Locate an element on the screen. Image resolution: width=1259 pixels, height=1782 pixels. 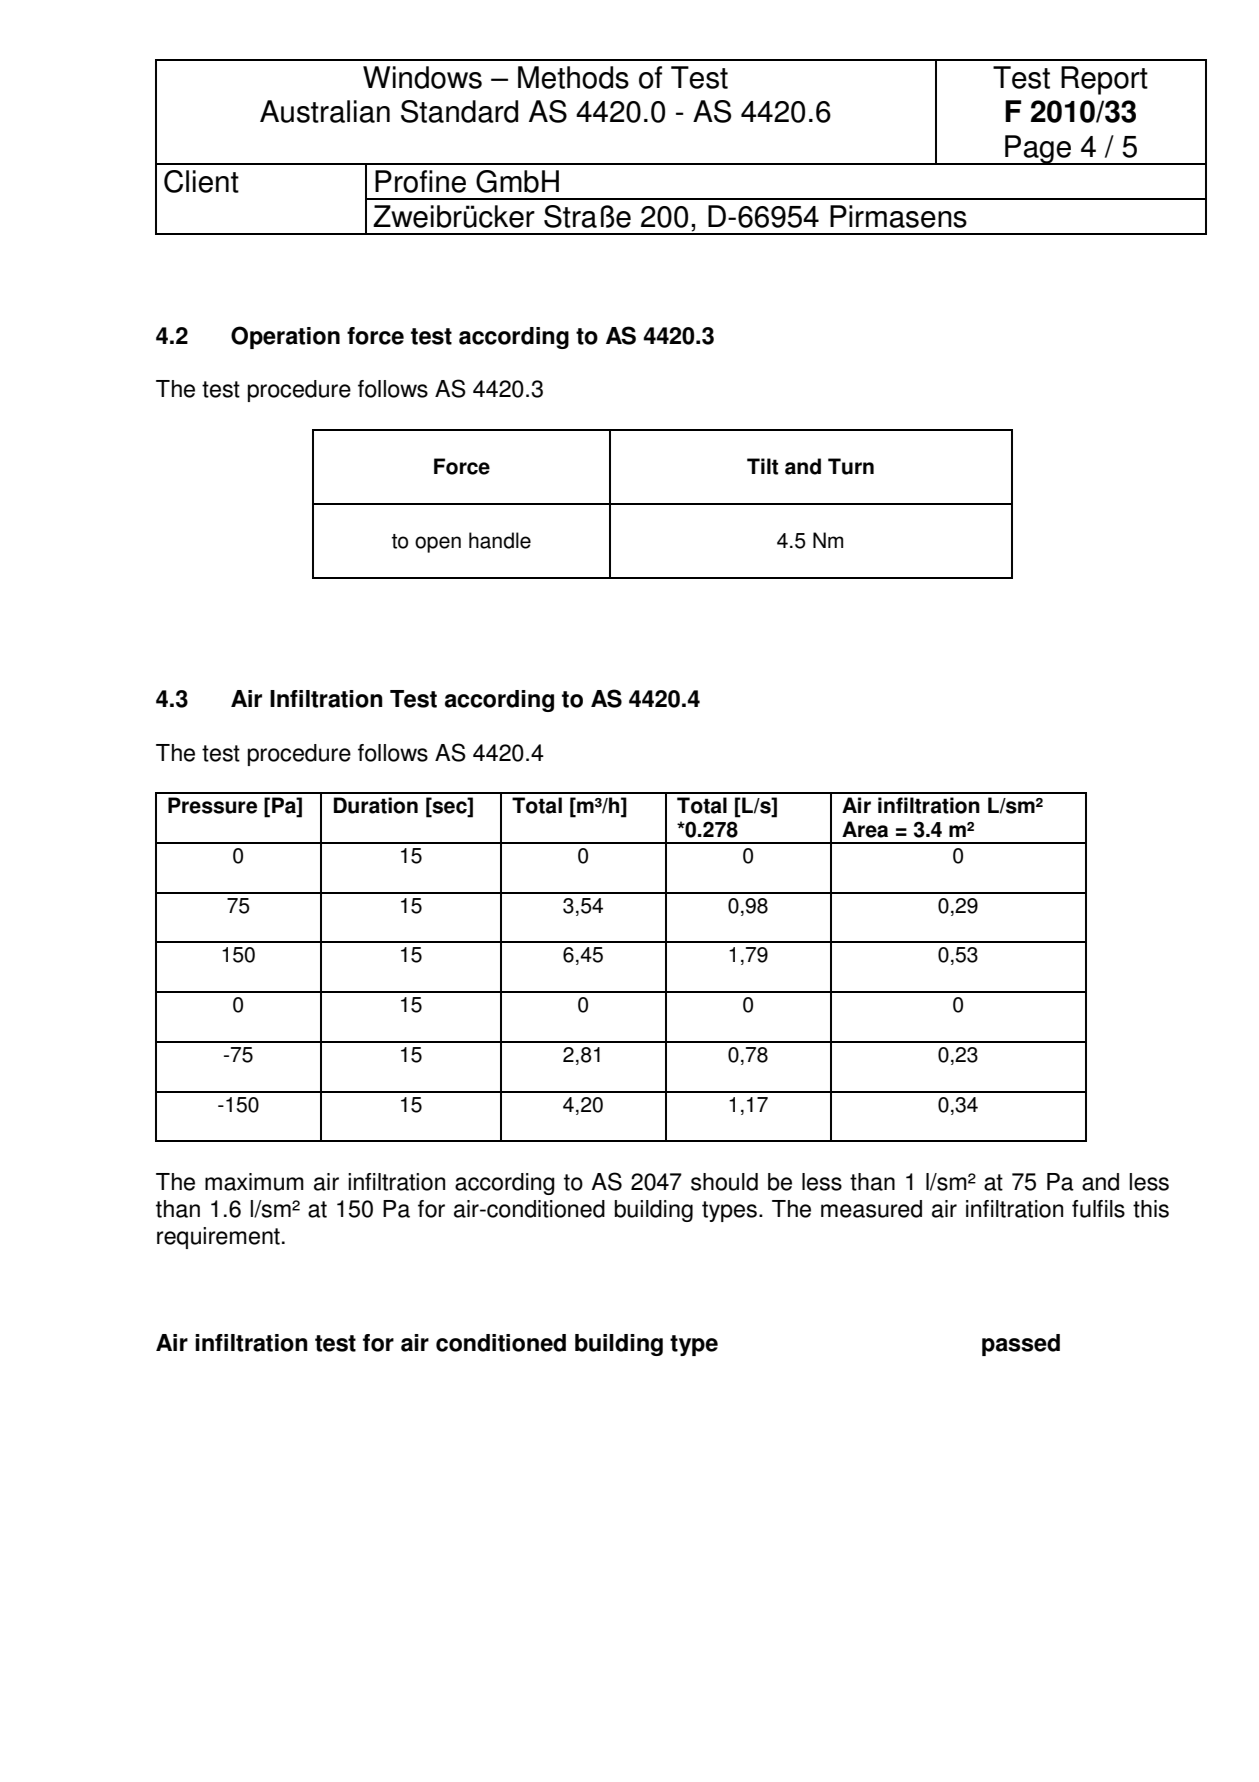
should is located at coordinates (724, 1182).
